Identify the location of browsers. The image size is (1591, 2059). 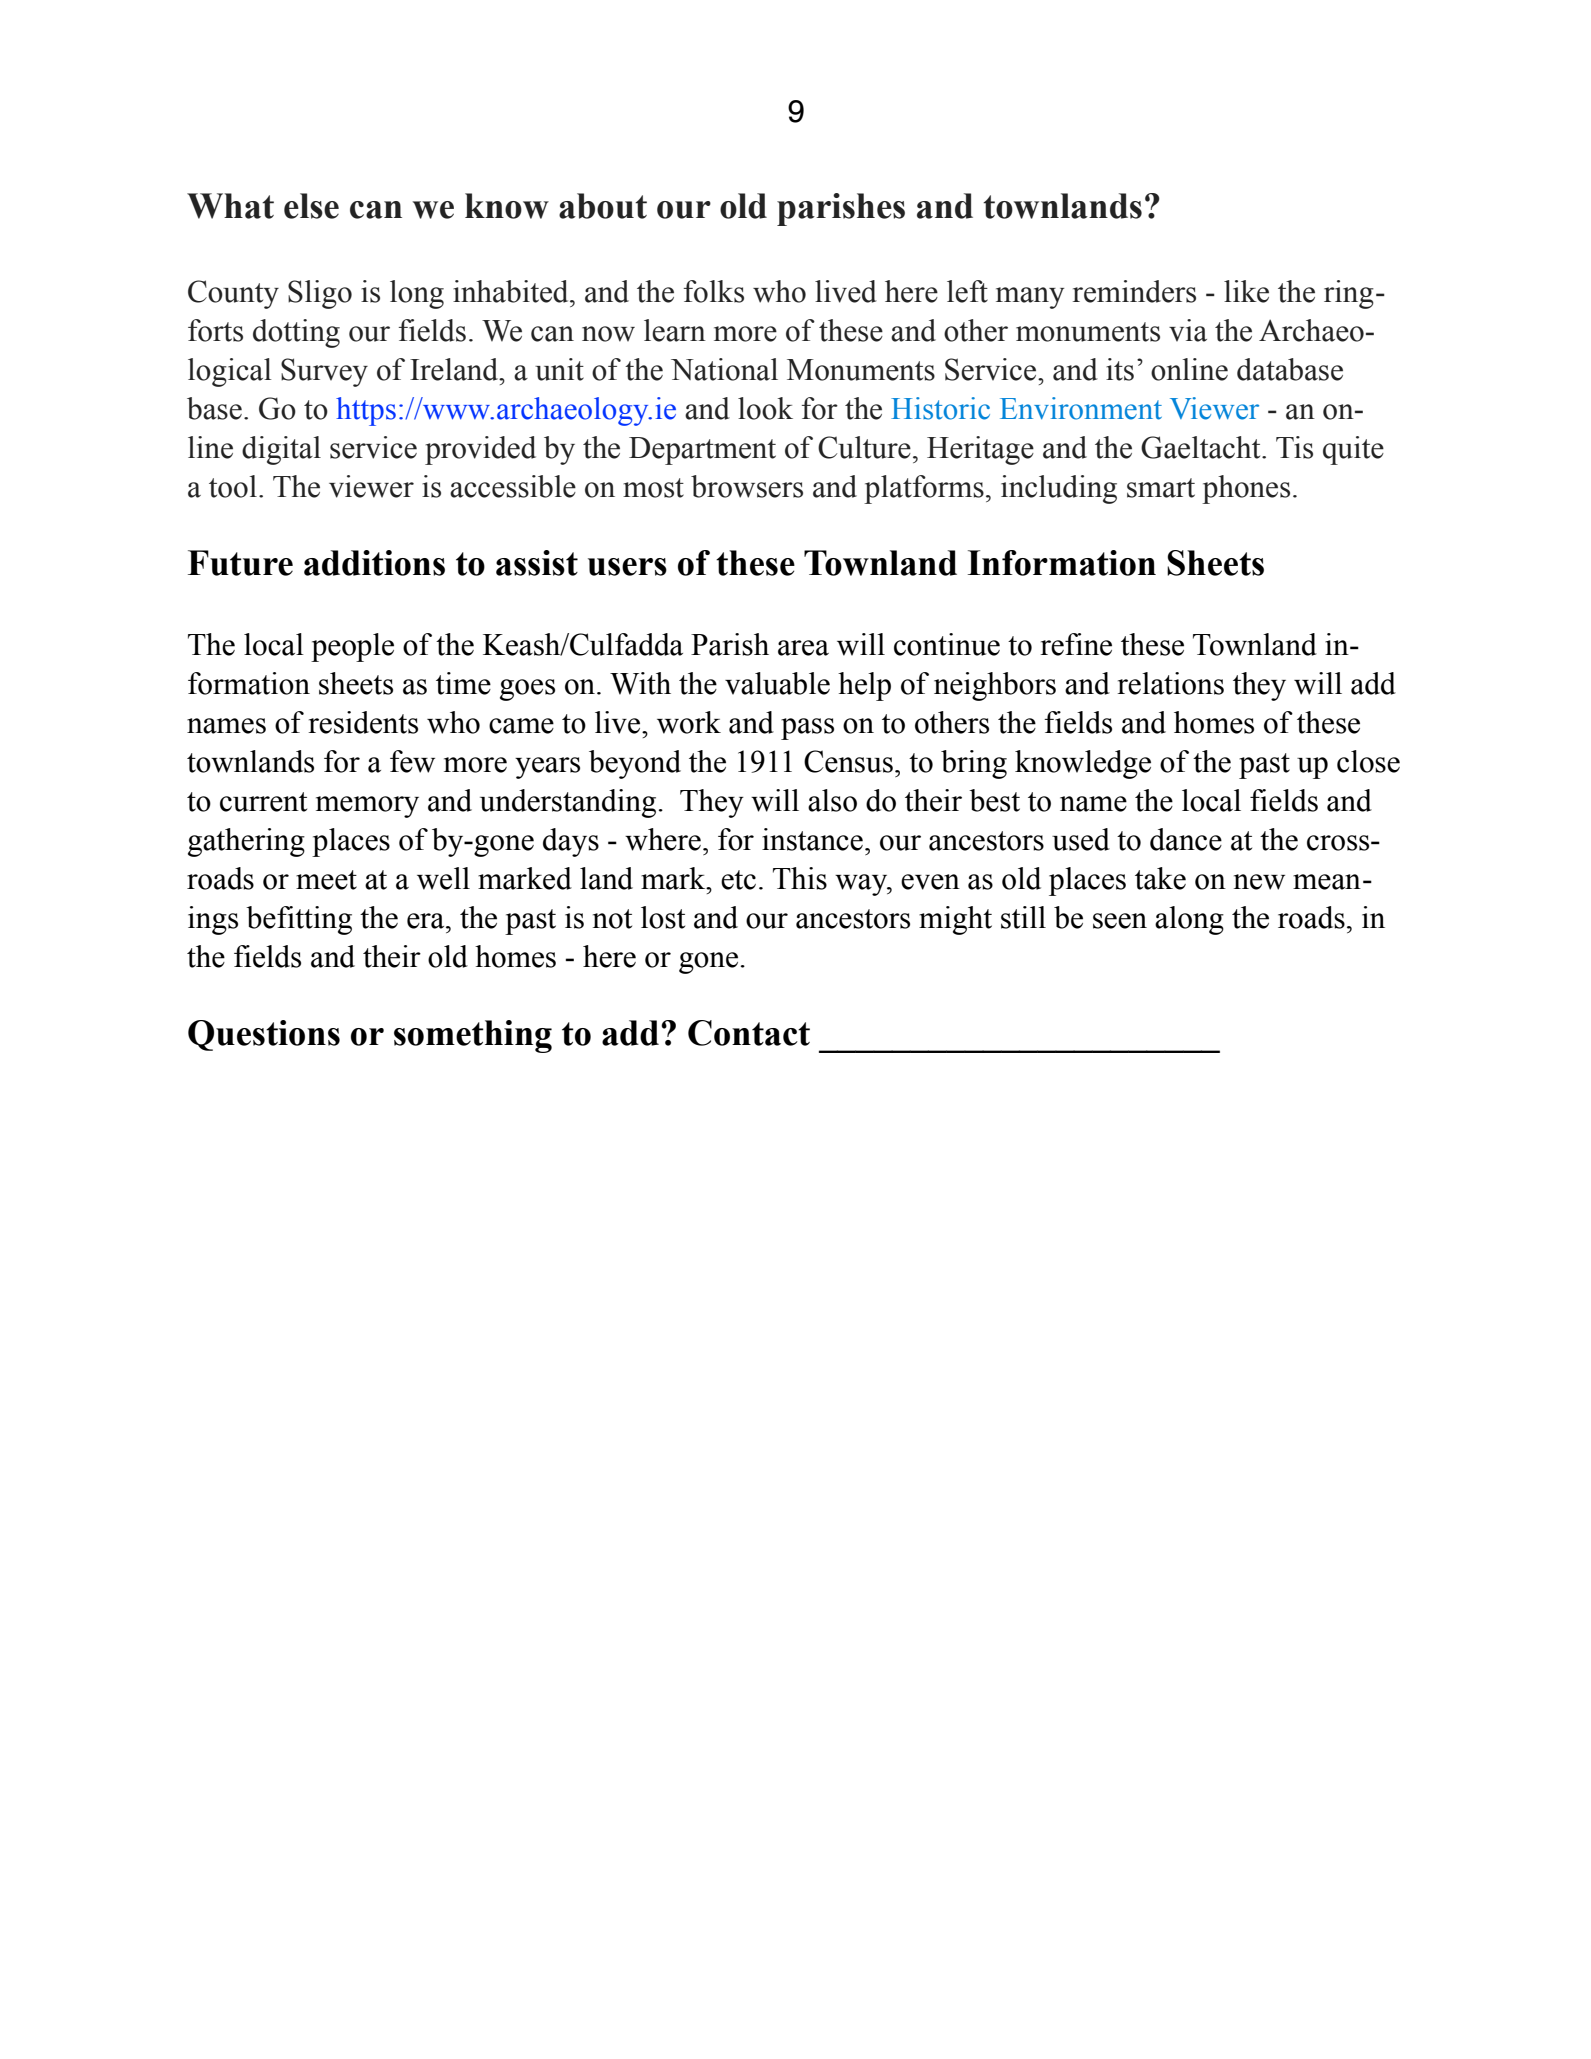
(747, 486).
